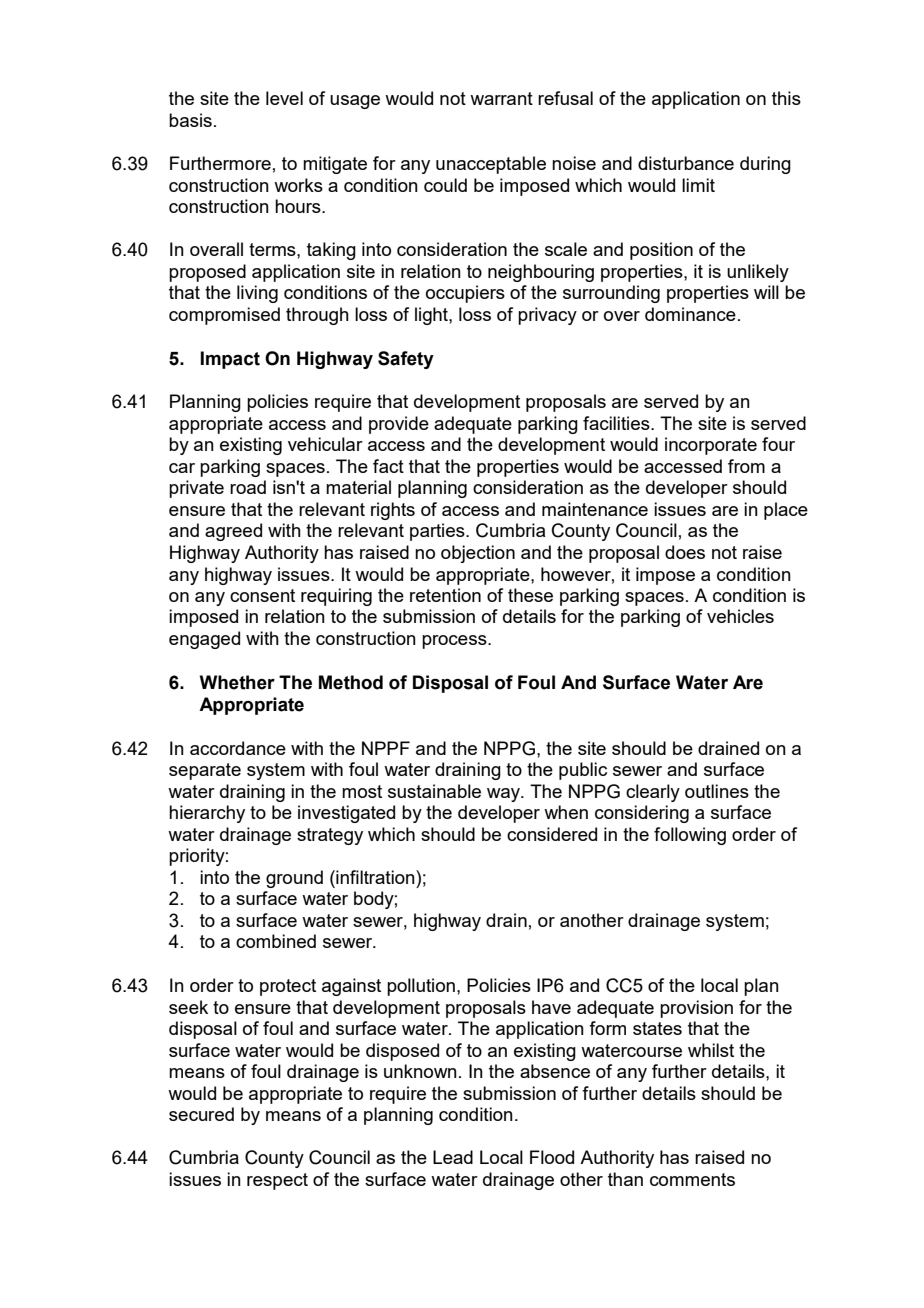 This image has width=924, height=1308. What do you see at coordinates (686, 163) in the image?
I see `disturbance` at bounding box center [686, 163].
